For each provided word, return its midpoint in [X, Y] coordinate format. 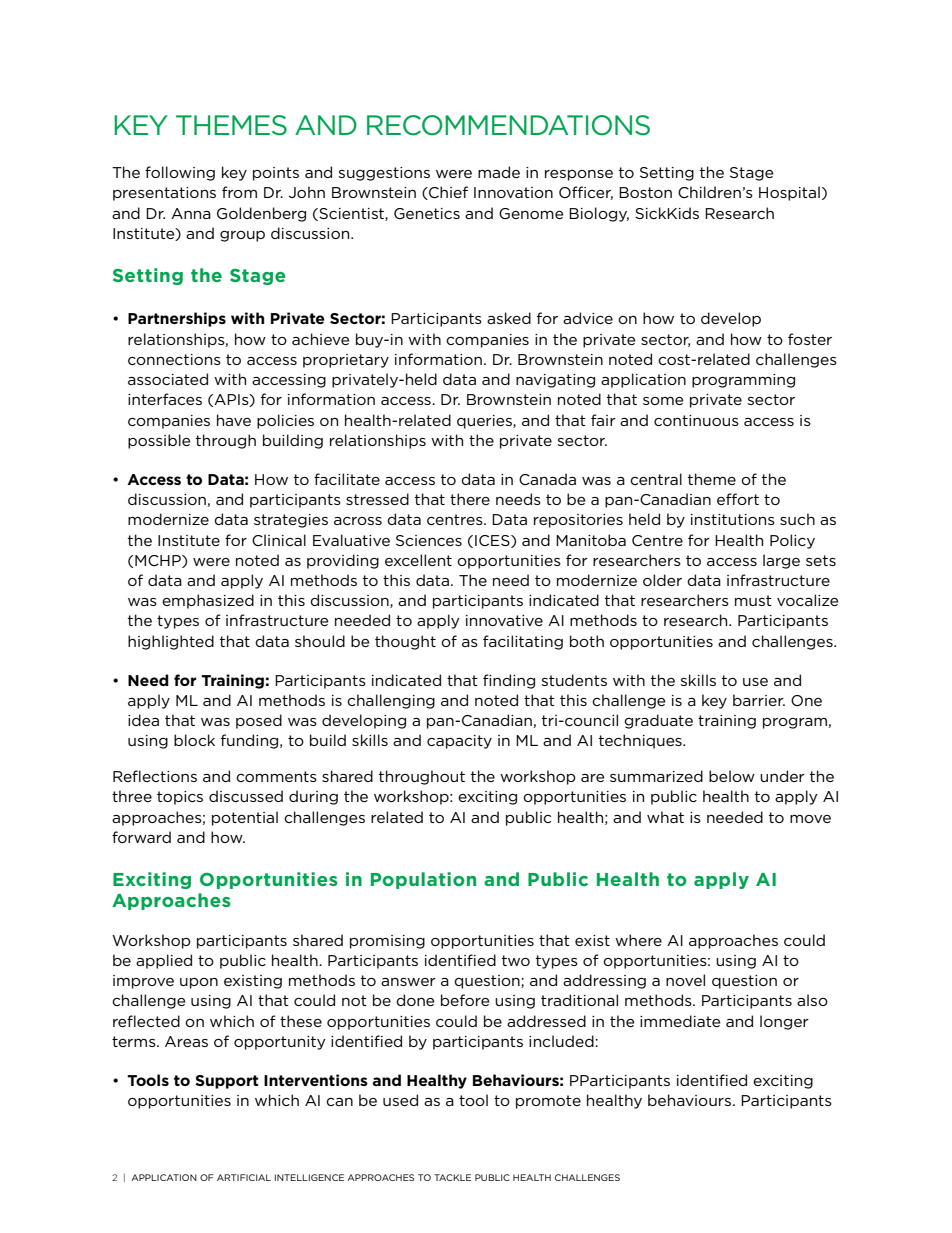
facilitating [523, 642]
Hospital [789, 193]
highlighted [171, 642]
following [180, 173]
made [499, 172]
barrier [759, 700]
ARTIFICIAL [244, 1177]
